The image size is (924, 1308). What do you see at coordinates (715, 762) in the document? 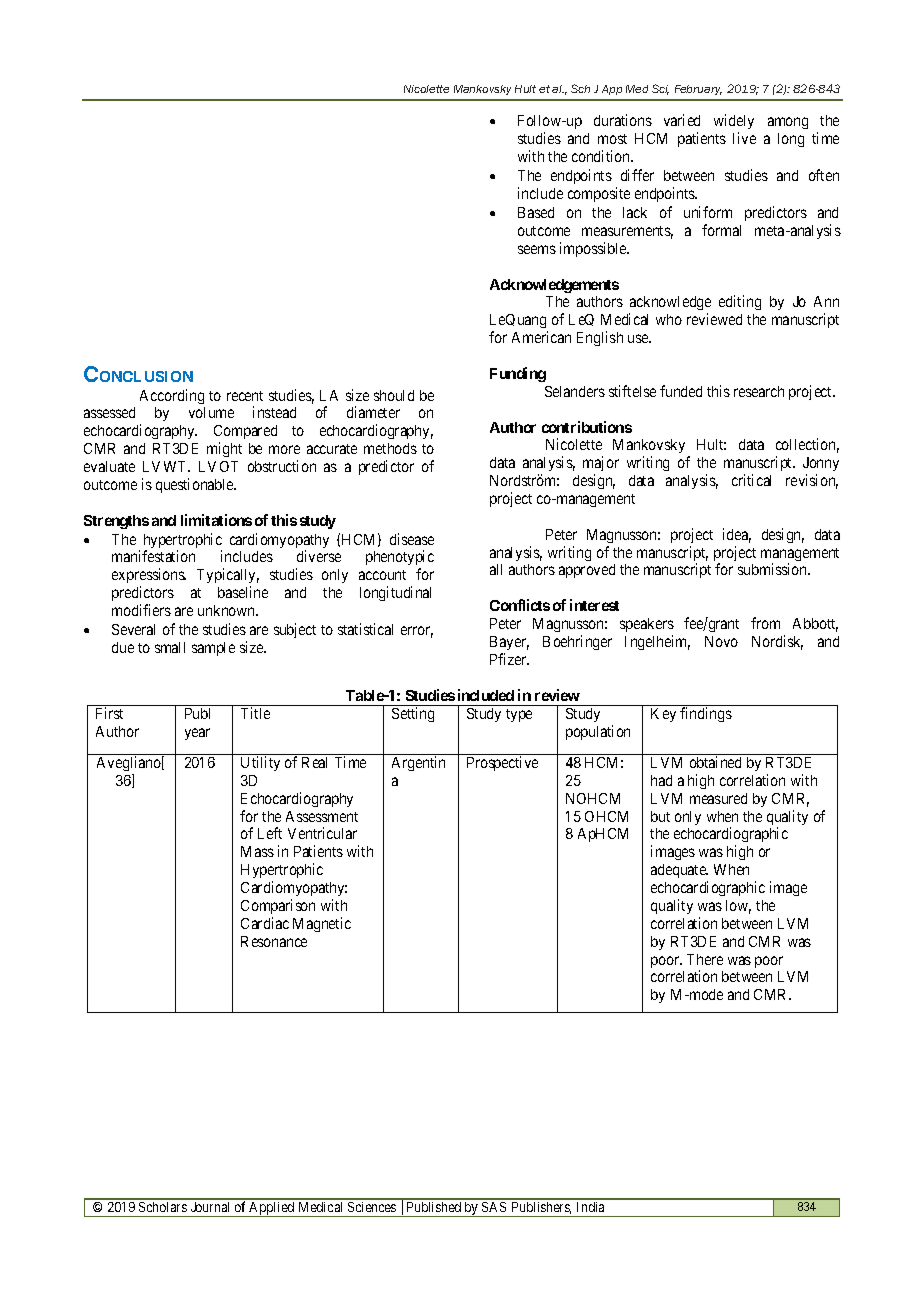
I see `obtained` at bounding box center [715, 762].
